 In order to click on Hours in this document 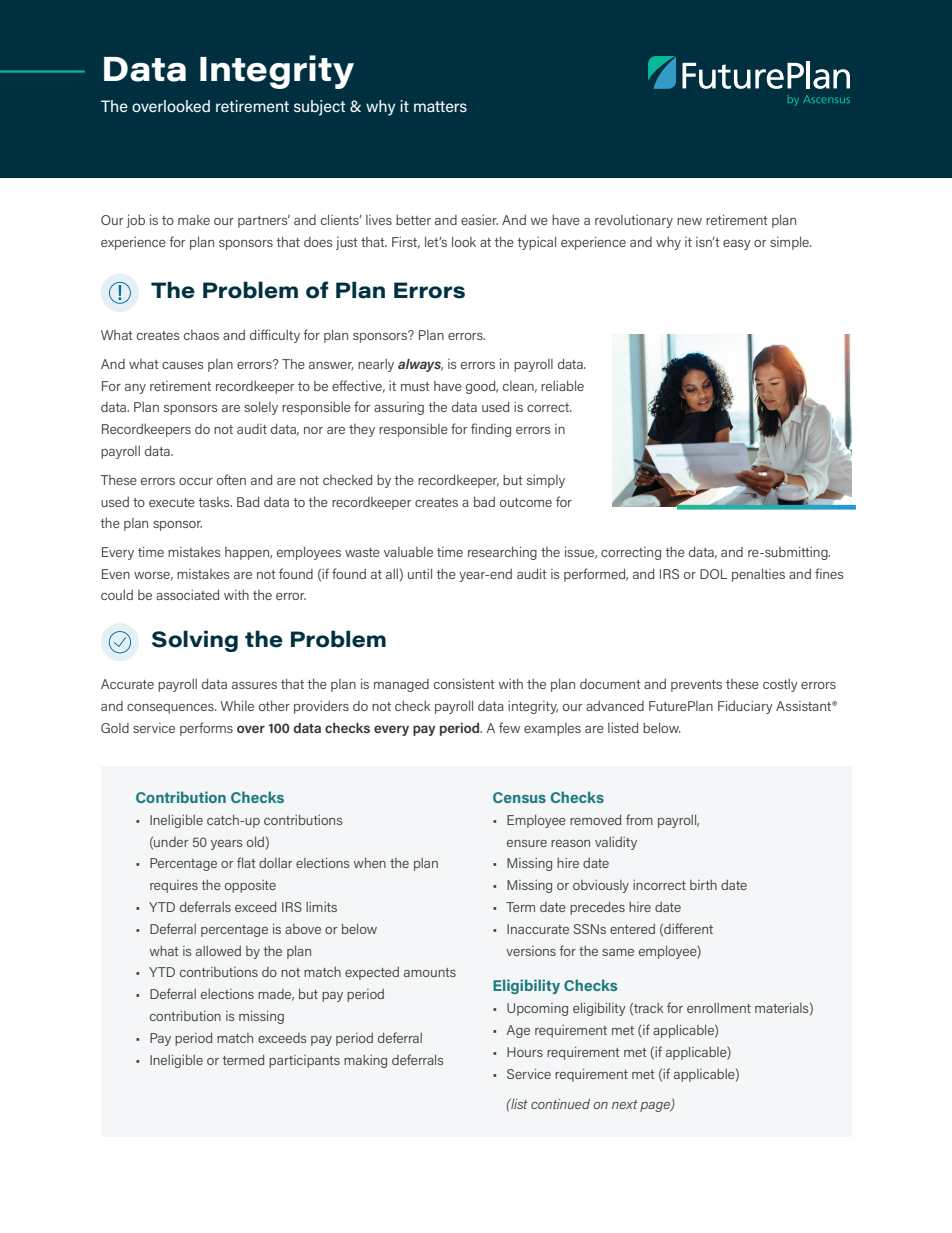, I will do `click(525, 1052)`.
